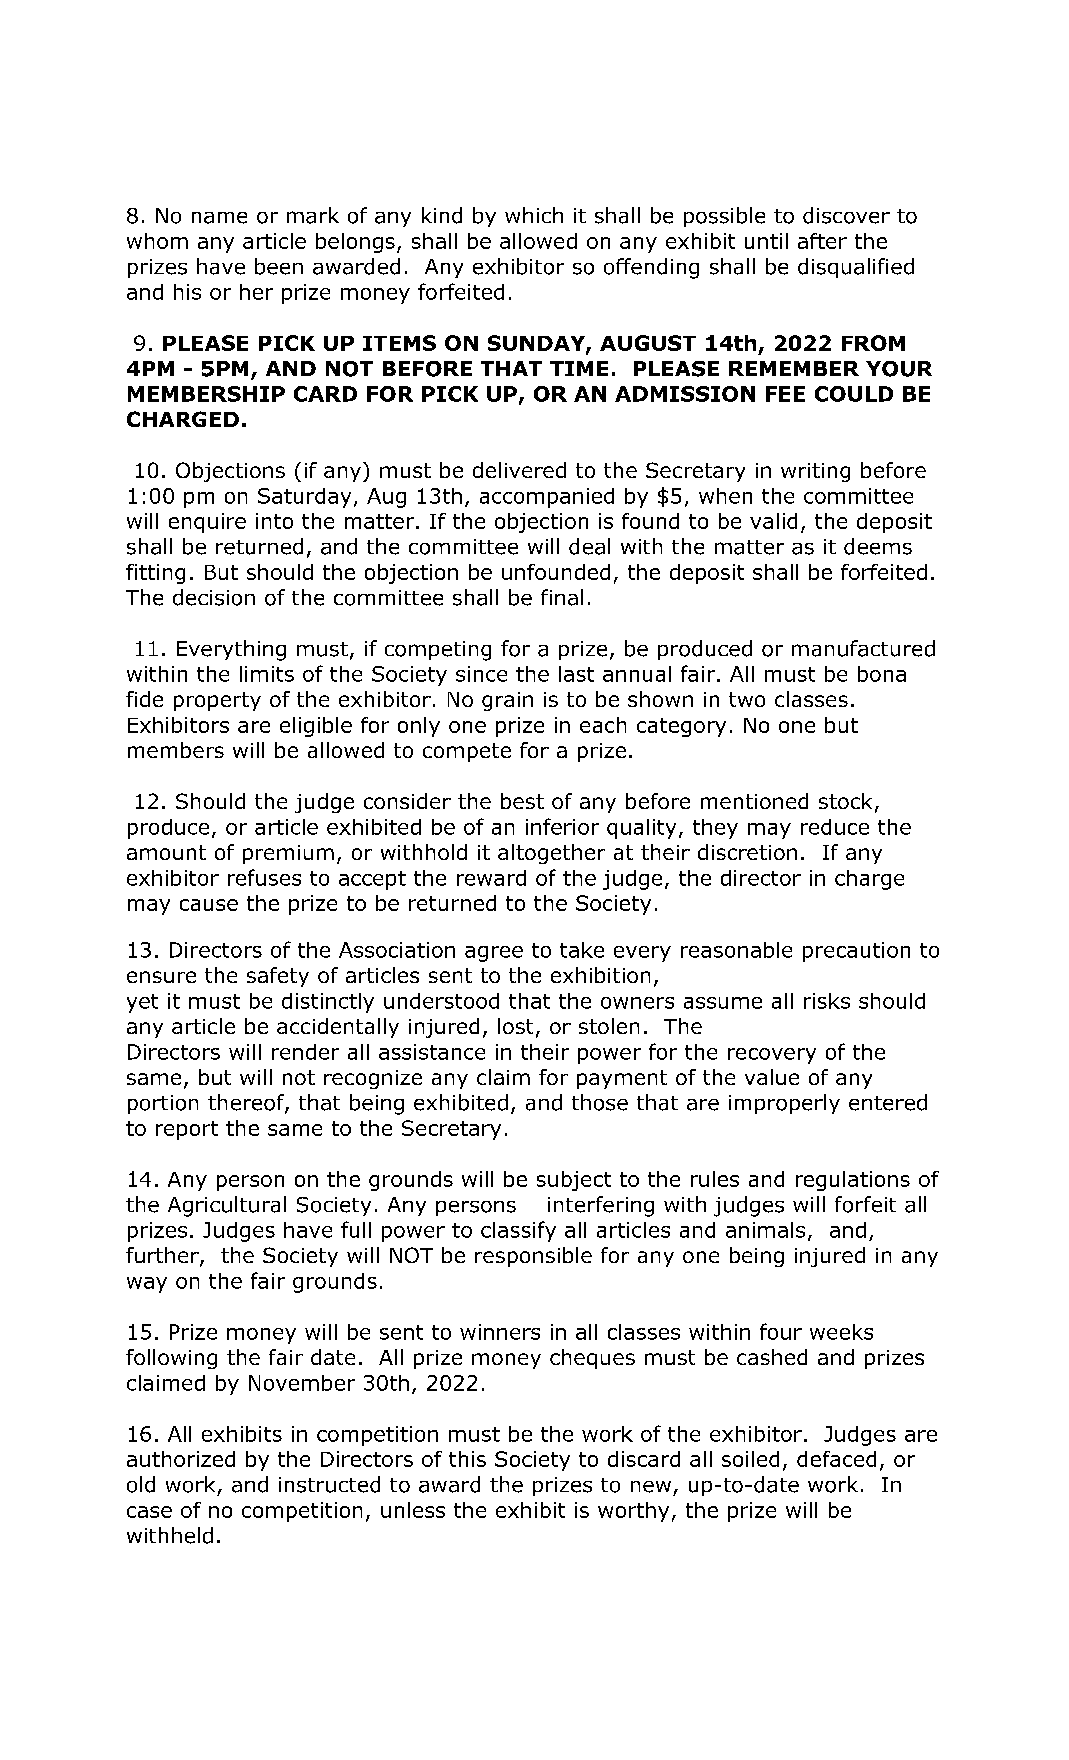 The width and height of the screenshot is (1069, 1760). What do you see at coordinates (534, 215) in the screenshot?
I see `which` at bounding box center [534, 215].
